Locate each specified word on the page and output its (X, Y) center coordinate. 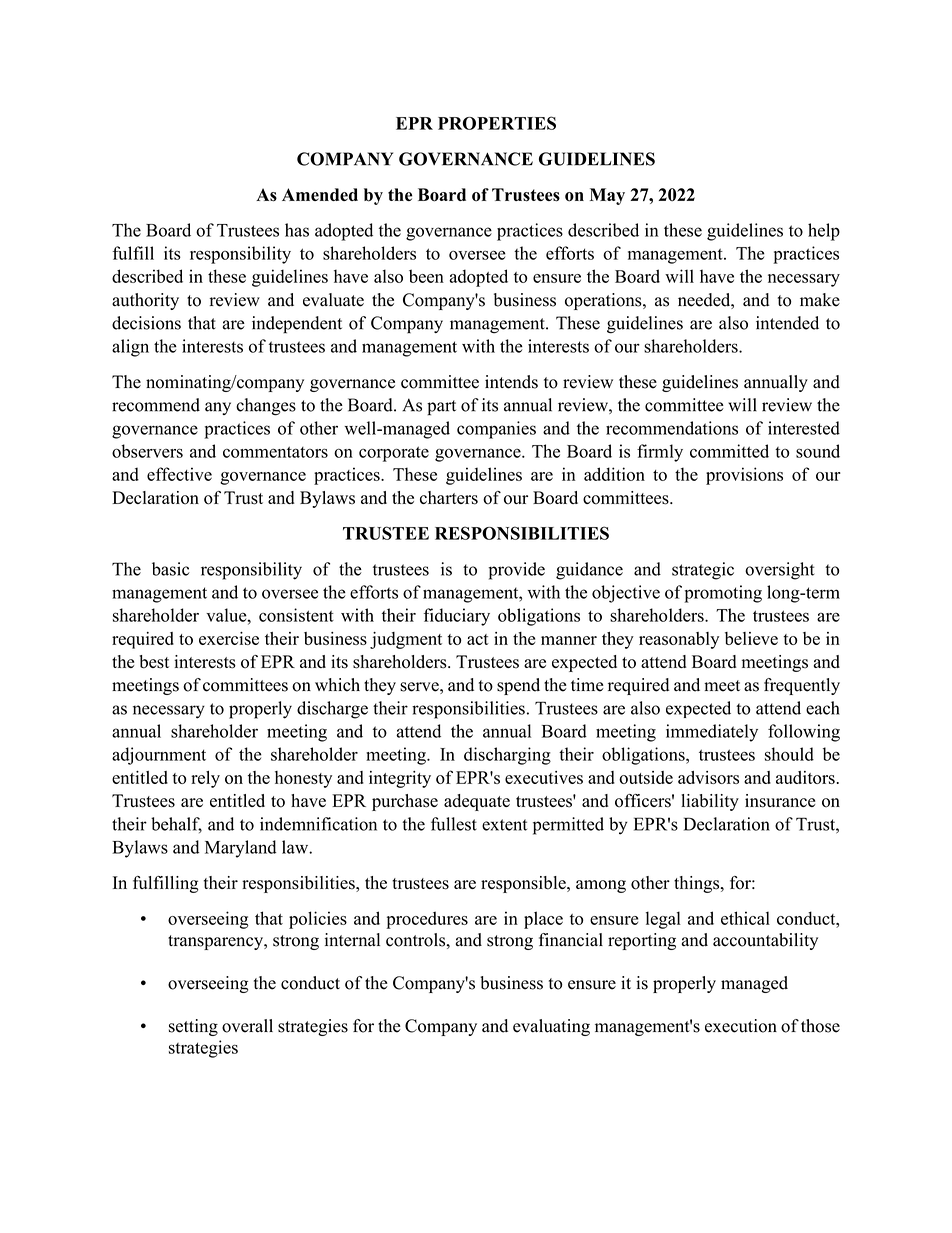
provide (516, 571)
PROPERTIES (497, 123)
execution (741, 1026)
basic (171, 569)
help (824, 232)
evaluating (551, 1027)
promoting (723, 594)
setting (193, 1027)
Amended (320, 194)
